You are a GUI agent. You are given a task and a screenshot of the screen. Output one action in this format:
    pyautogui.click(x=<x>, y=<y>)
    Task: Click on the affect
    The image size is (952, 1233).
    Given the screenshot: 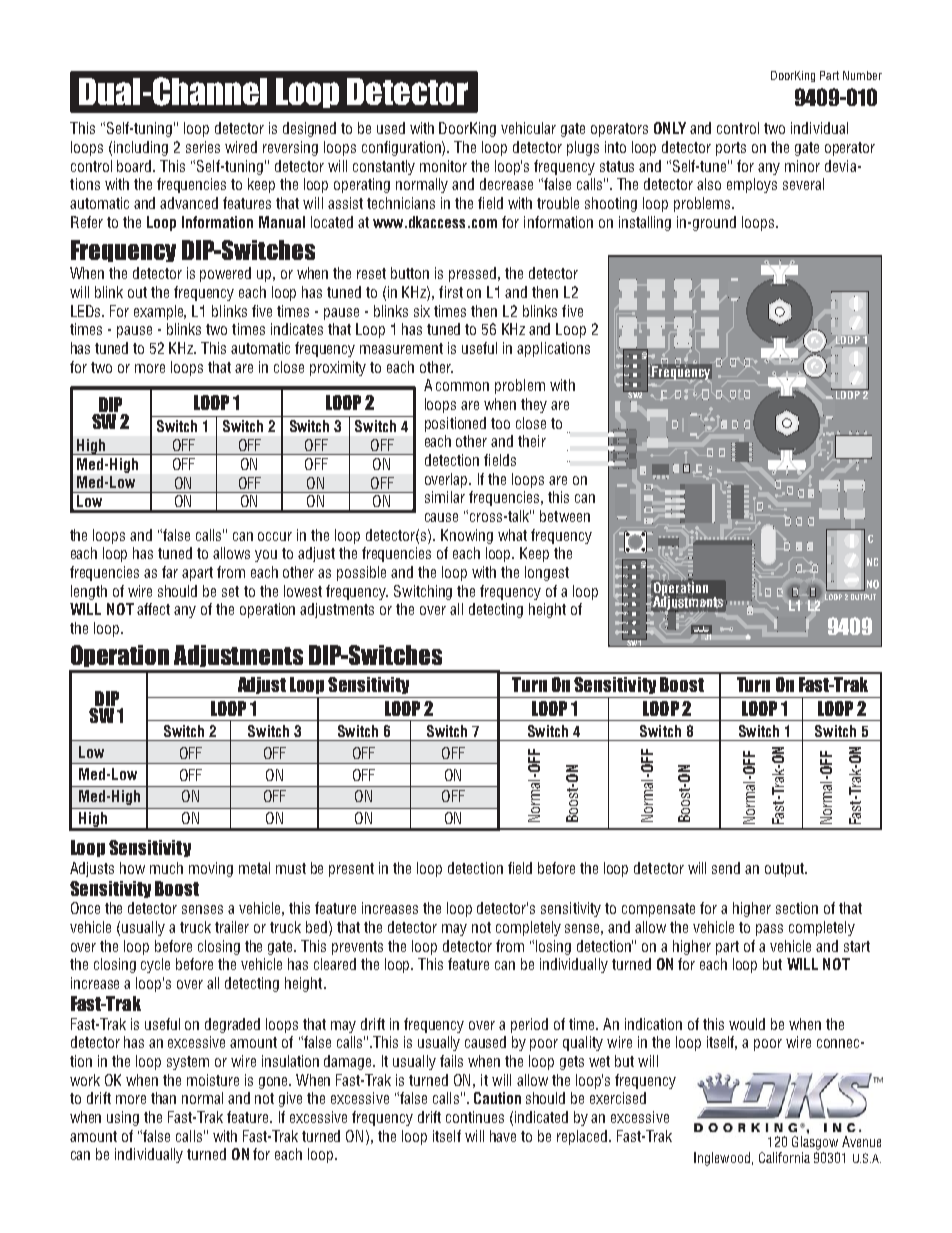 What is the action you would take?
    pyautogui.click(x=153, y=609)
